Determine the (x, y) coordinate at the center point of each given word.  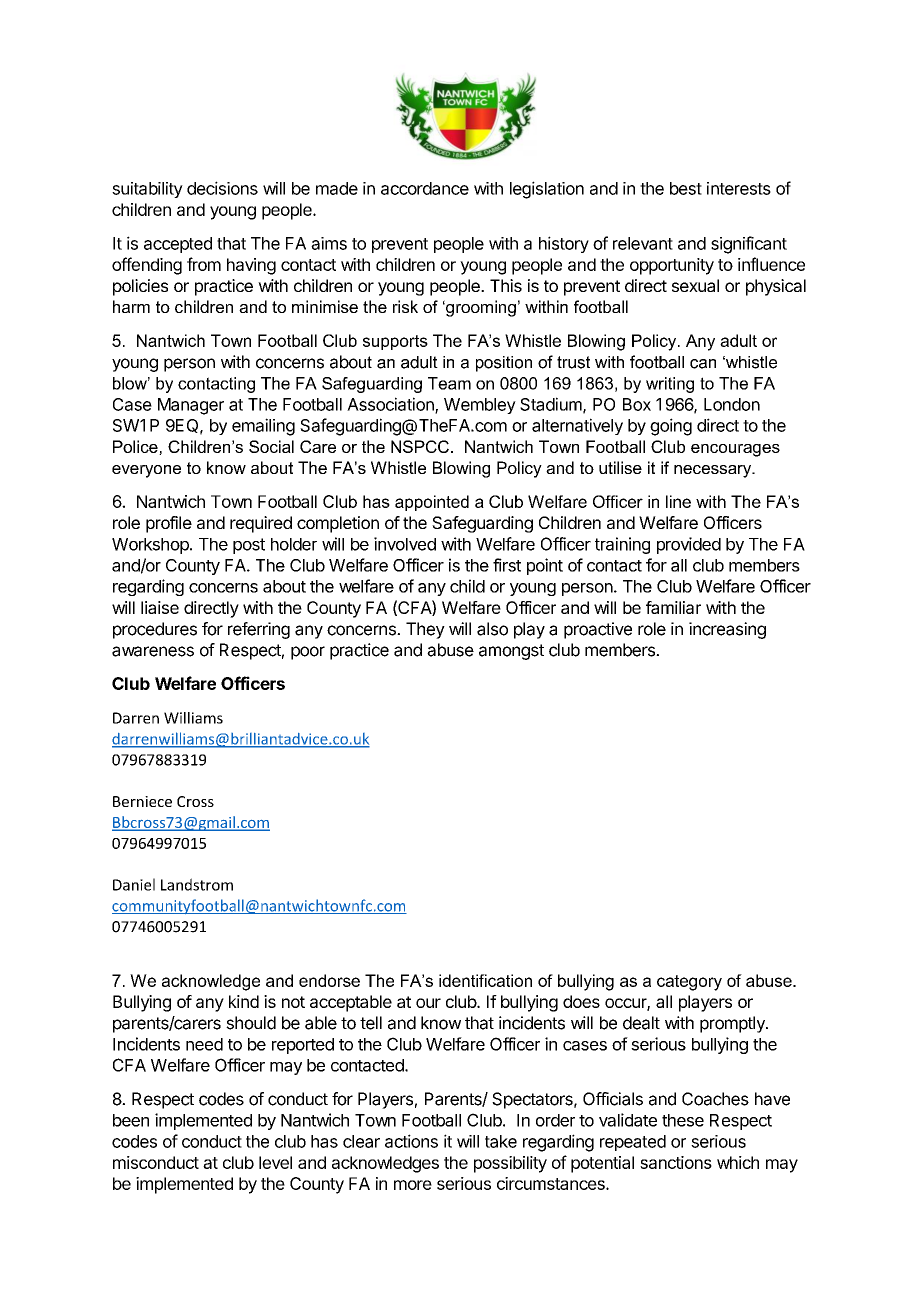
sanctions (676, 1162)
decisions (222, 188)
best (686, 188)
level (275, 1162)
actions (411, 1141)
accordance (425, 188)
